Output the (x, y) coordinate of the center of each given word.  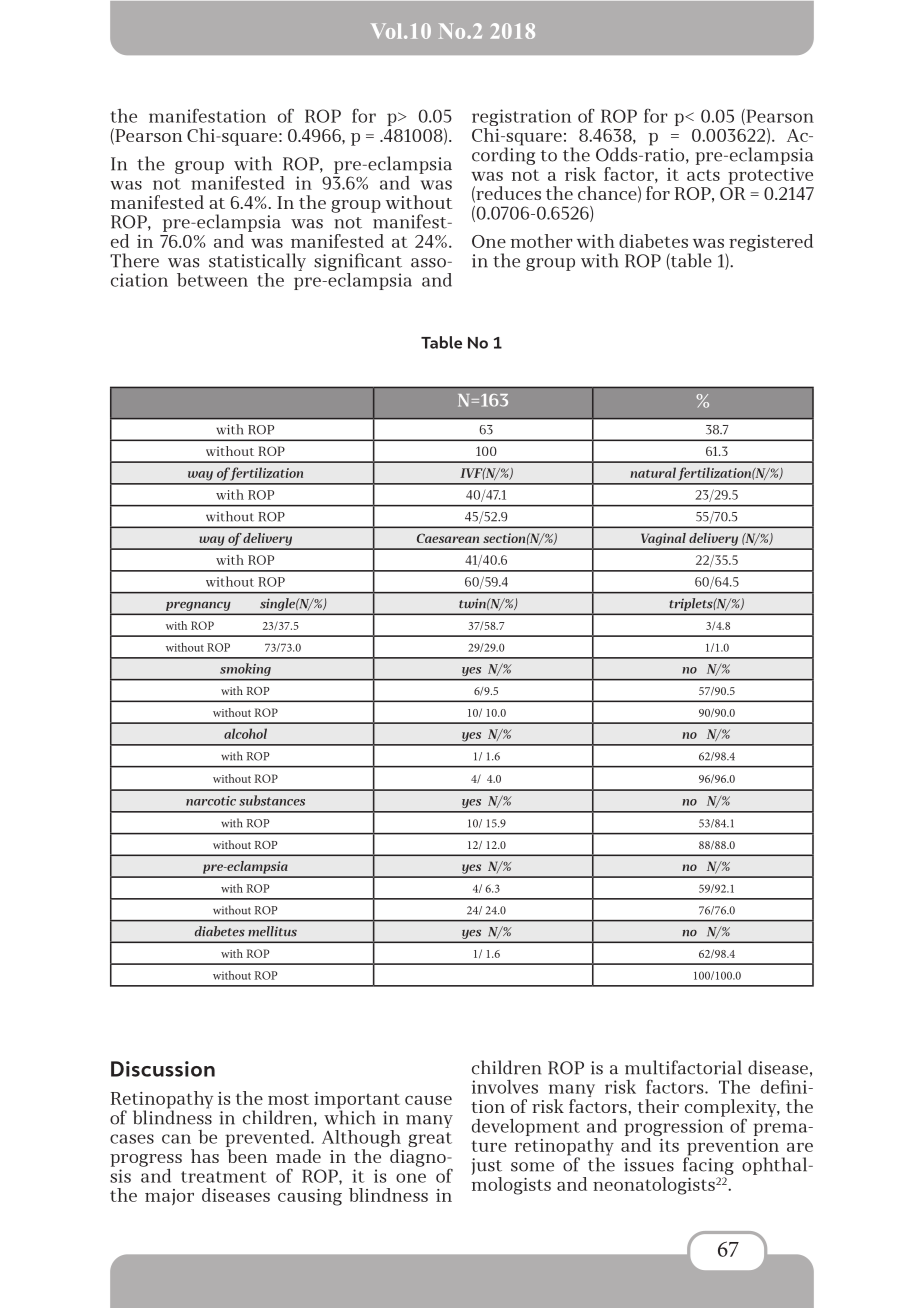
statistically (257, 262)
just (487, 1166)
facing (708, 1165)
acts (703, 175)
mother (541, 241)
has (205, 1156)
